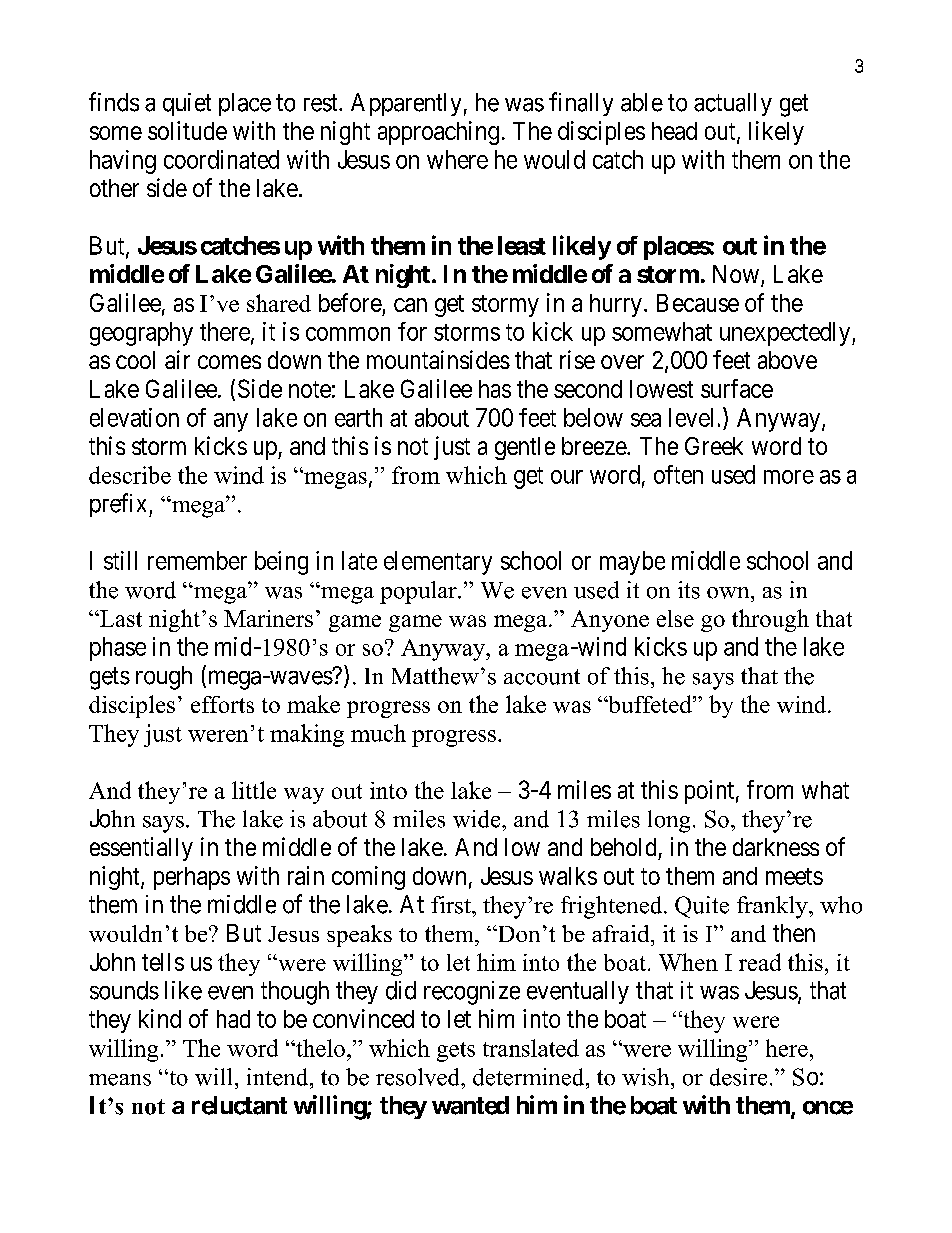  Describe the element at coordinates (134, 417) in the screenshot. I see `elevation` at that location.
